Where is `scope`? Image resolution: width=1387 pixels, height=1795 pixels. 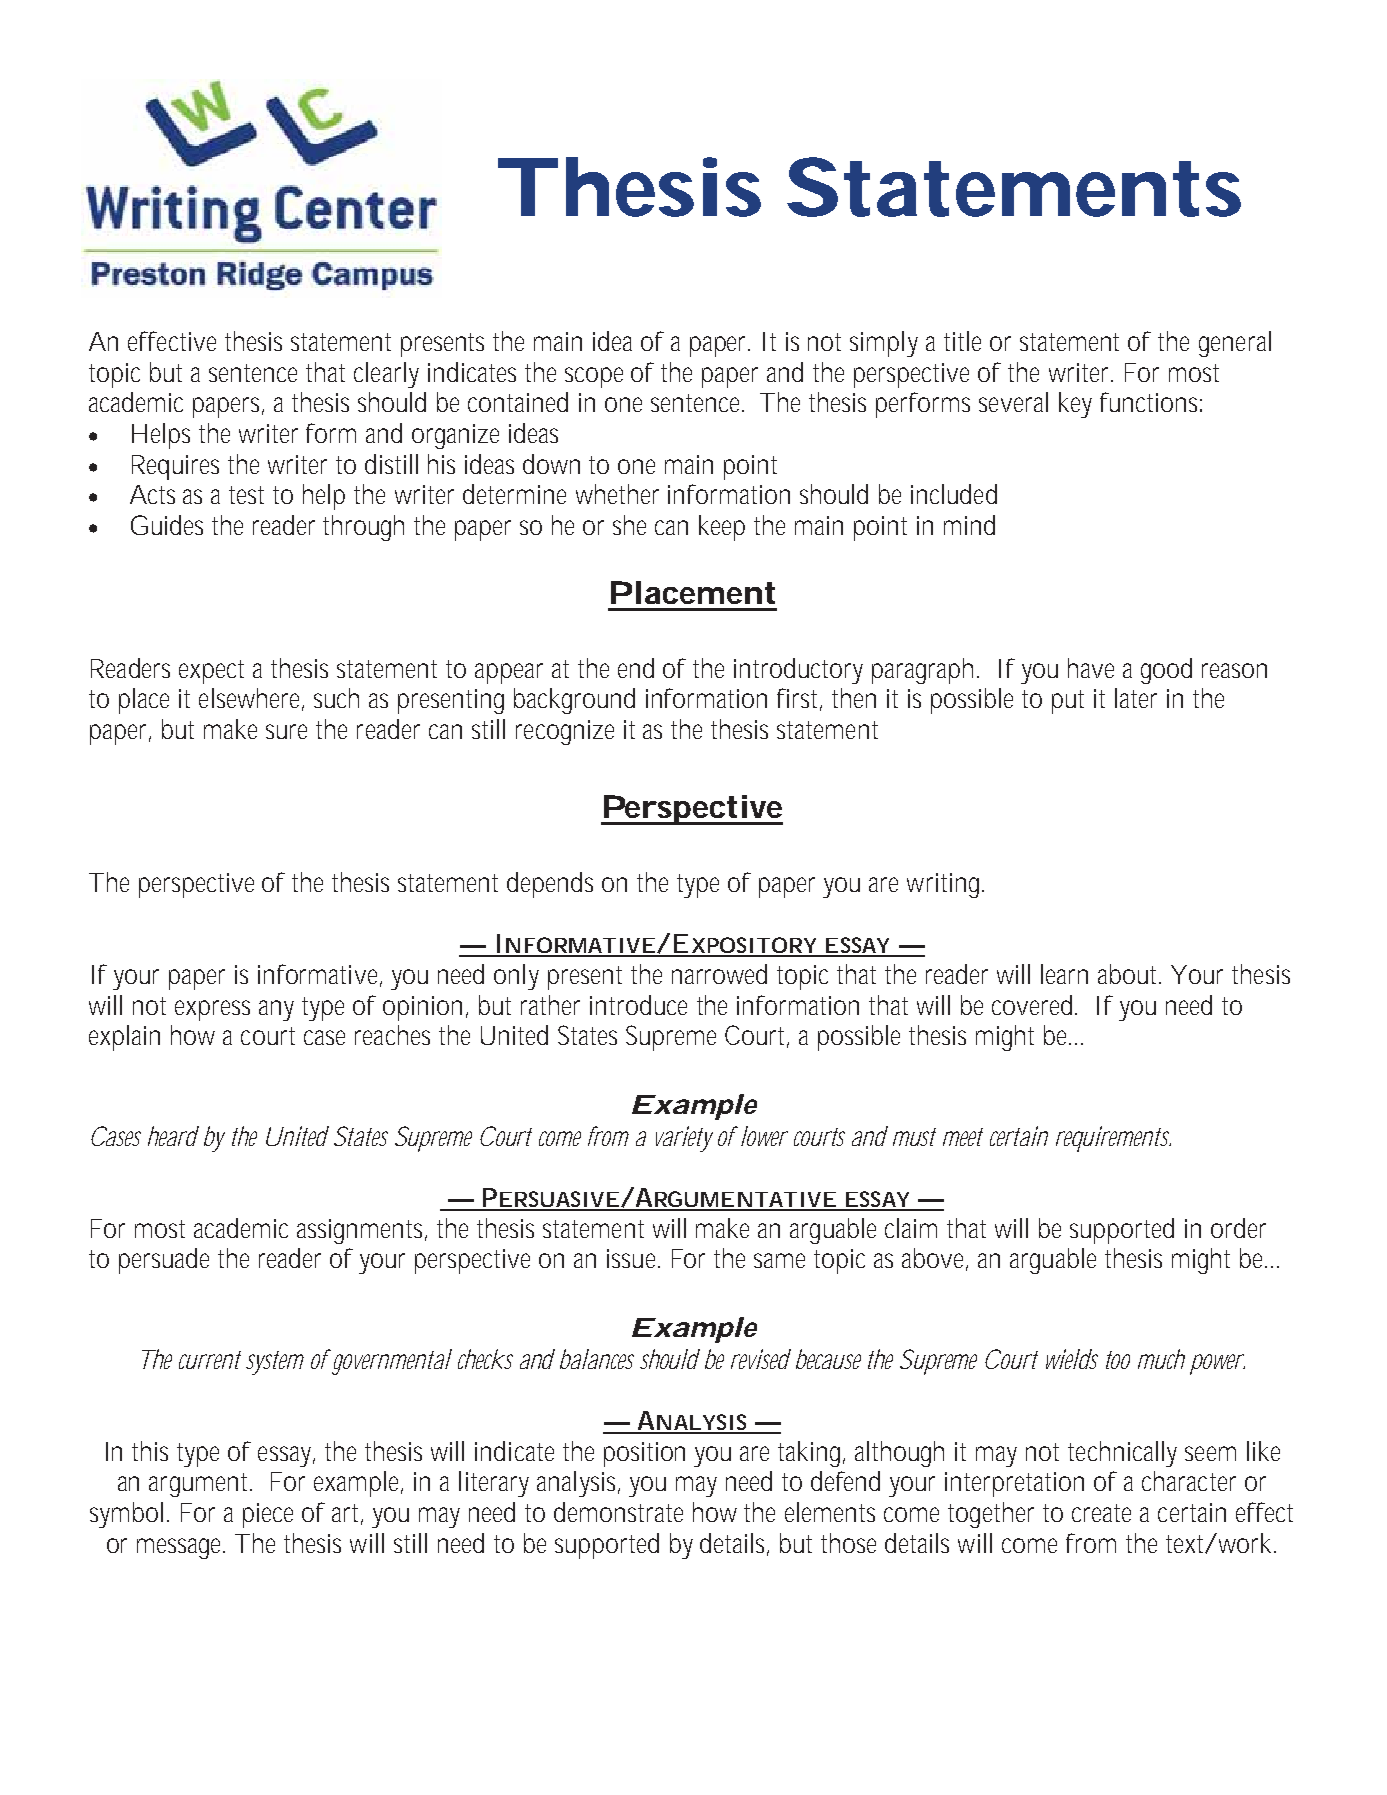
scope is located at coordinates (594, 377).
